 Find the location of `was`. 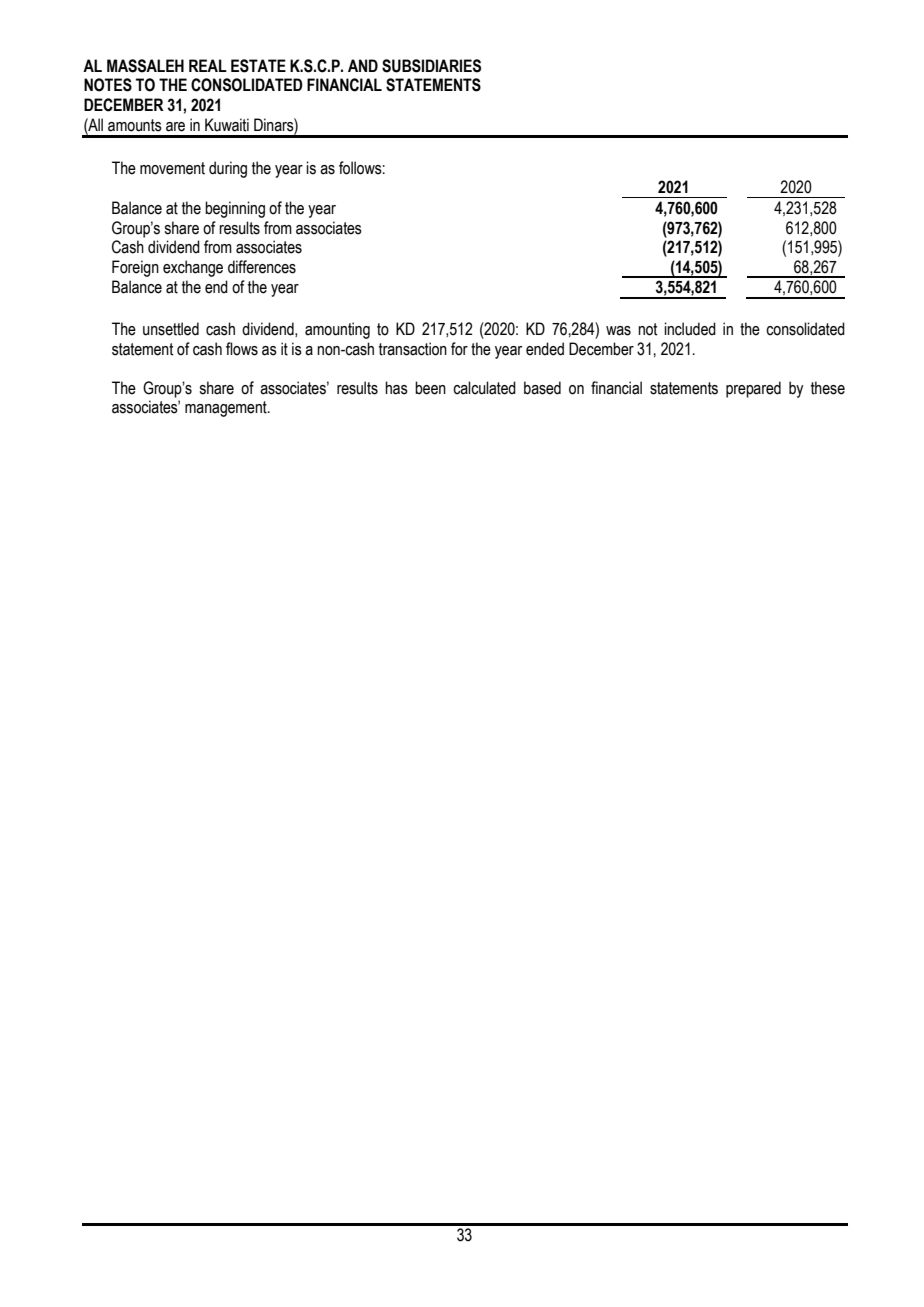

was is located at coordinates (618, 331).
